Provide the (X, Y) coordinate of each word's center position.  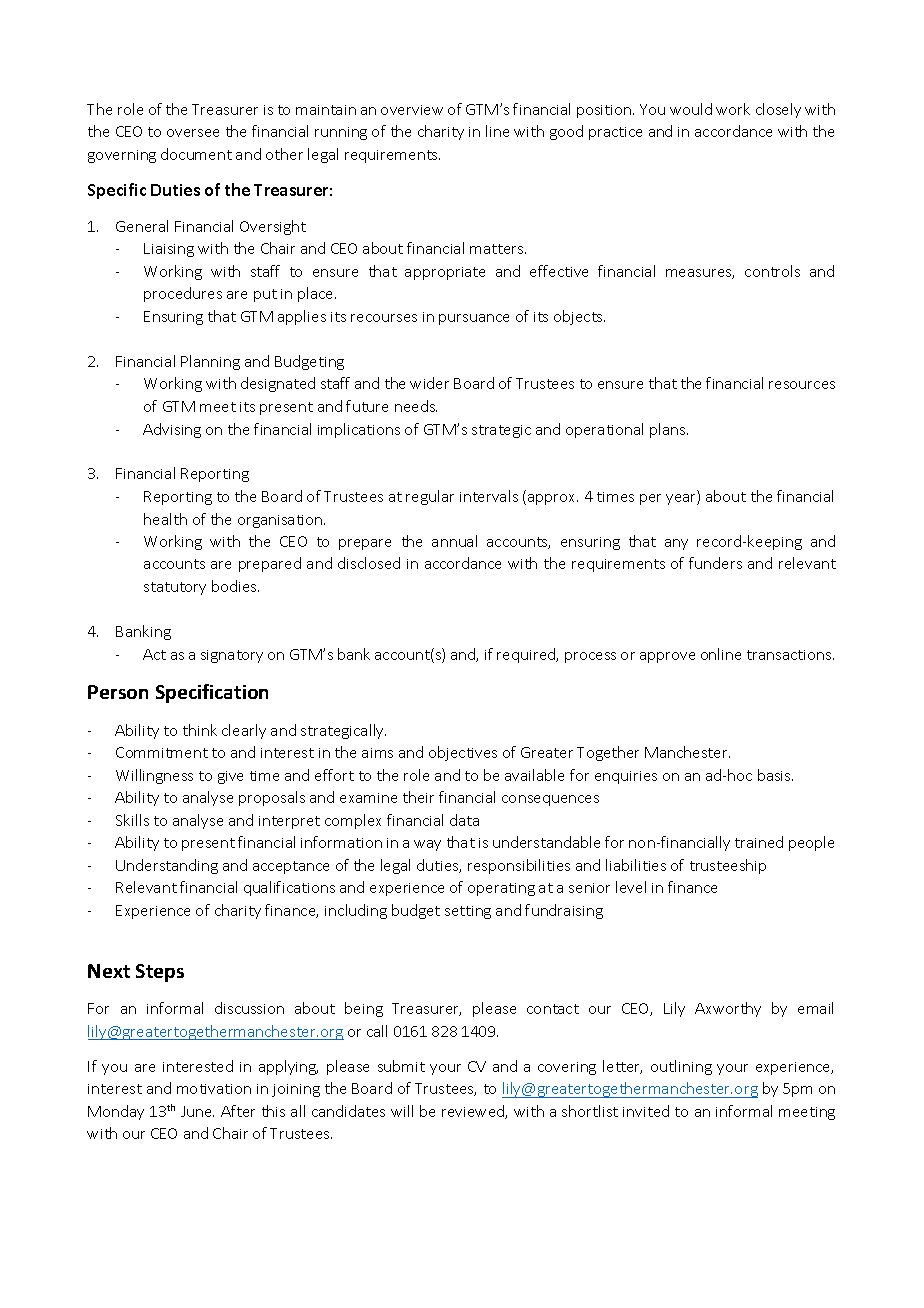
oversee (193, 133)
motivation (214, 1089)
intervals (489, 496)
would (691, 109)
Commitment (162, 752)
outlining (681, 1067)
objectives (463, 753)
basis (775, 775)
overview (412, 110)
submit (401, 1066)
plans (669, 430)
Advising (172, 430)
